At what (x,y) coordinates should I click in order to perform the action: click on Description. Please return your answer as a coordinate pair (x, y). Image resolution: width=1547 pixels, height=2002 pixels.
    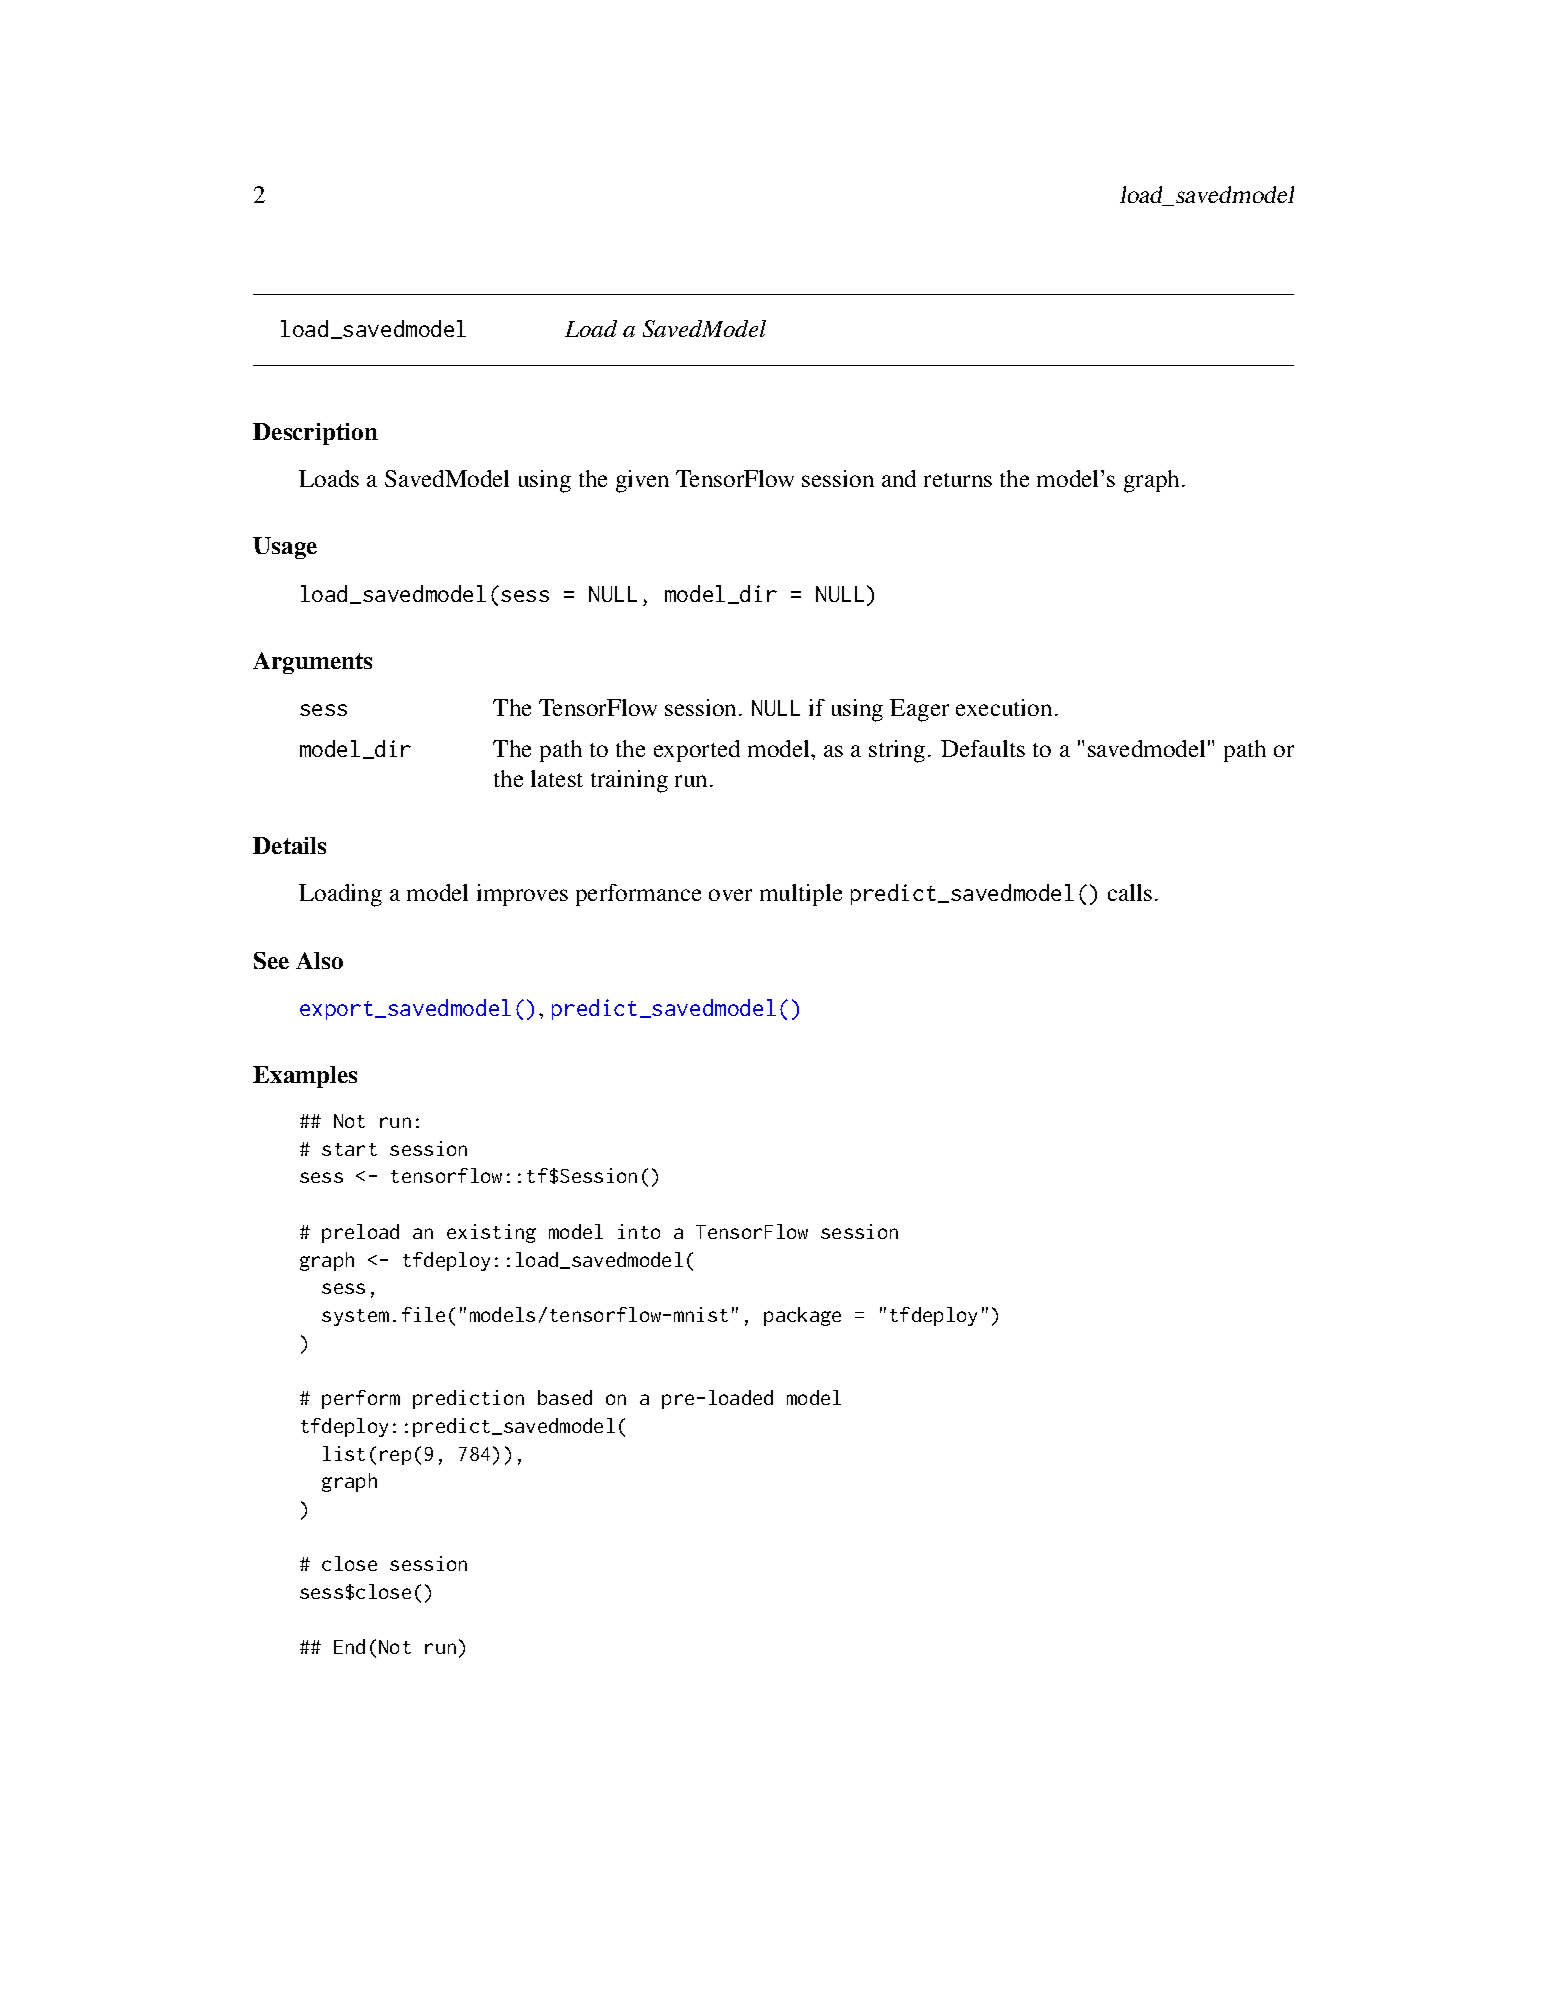
    Looking at the image, I should click on (315, 434).
